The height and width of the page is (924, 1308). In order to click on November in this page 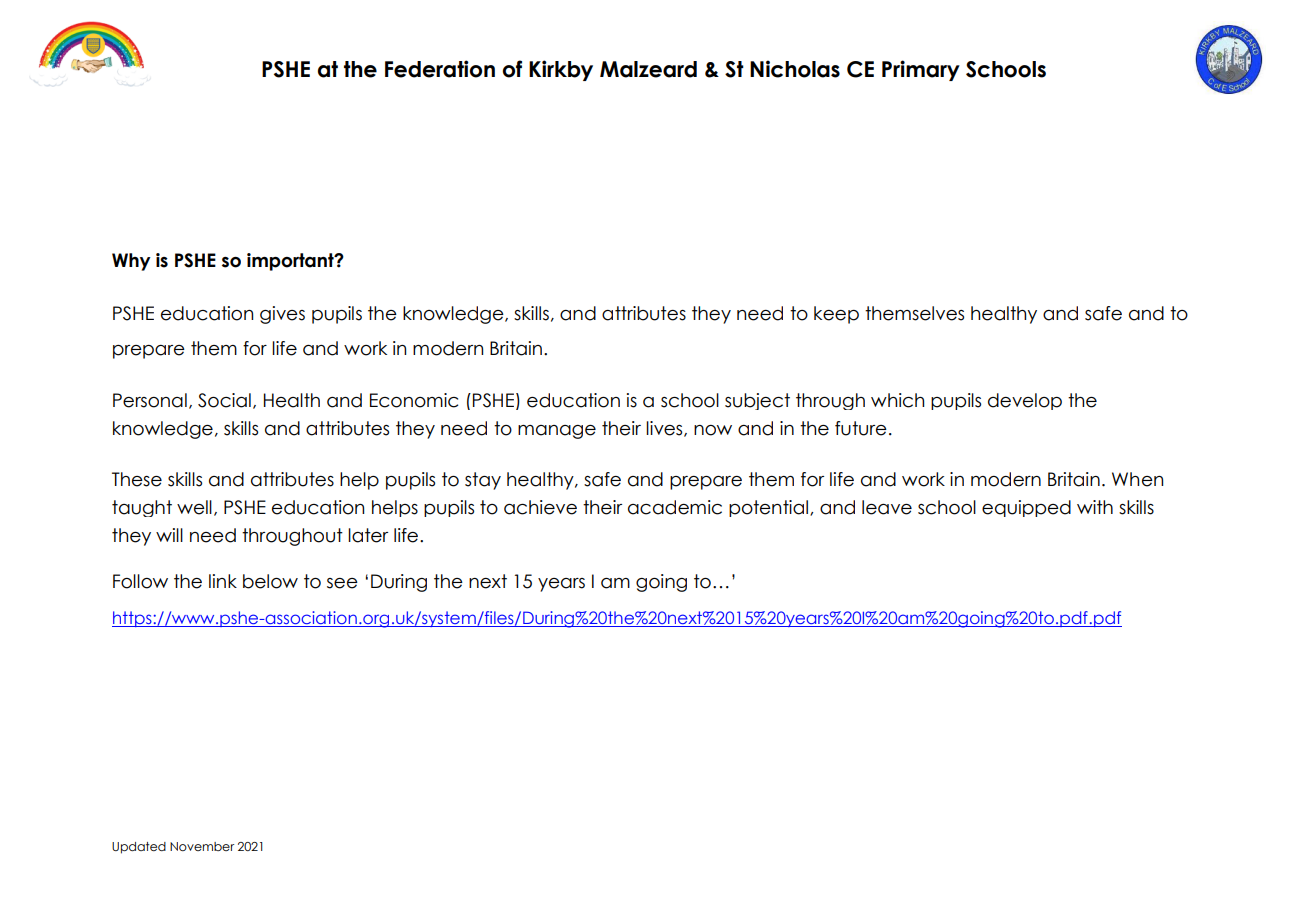, I will do `click(202, 846)`.
